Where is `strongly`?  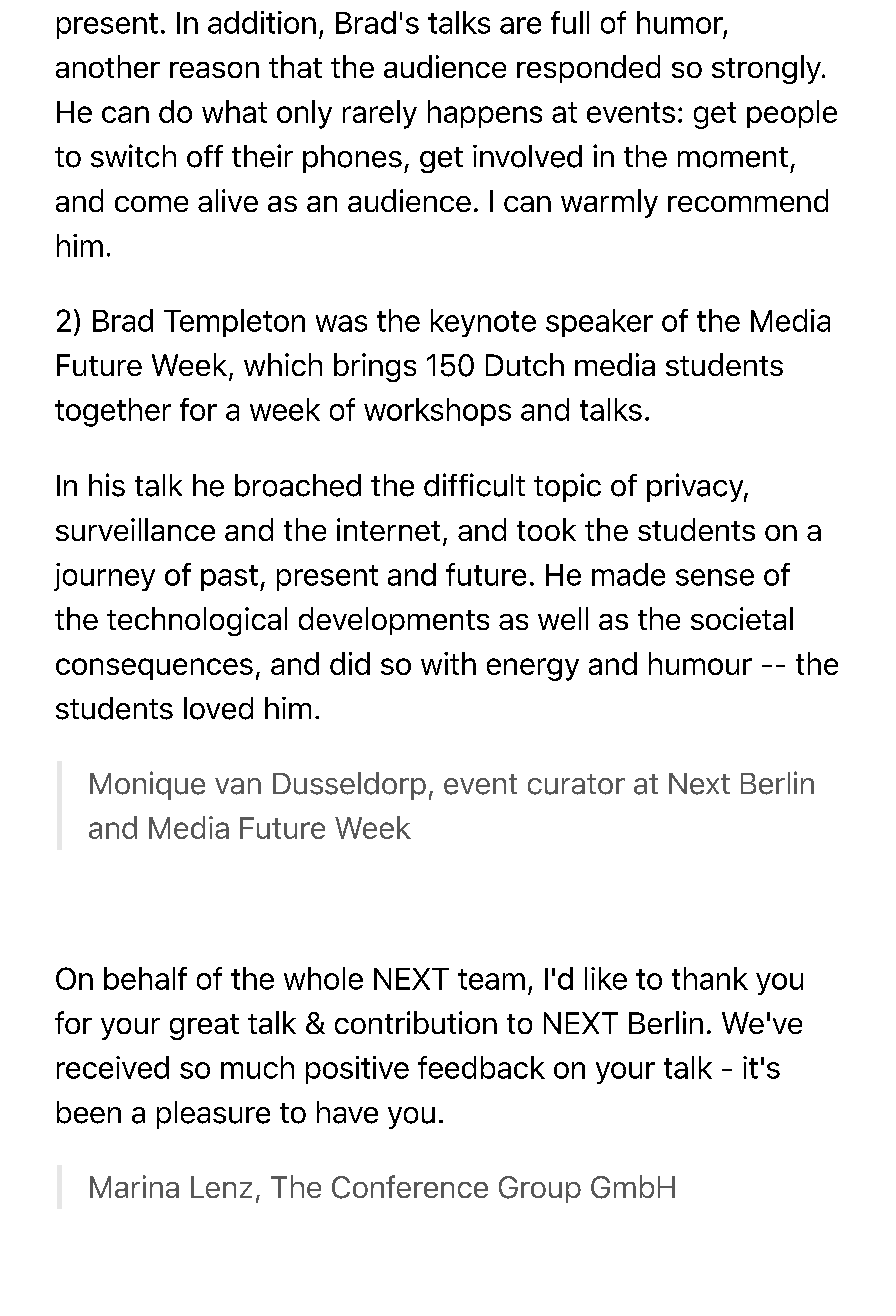 strongly is located at coordinates (767, 69).
